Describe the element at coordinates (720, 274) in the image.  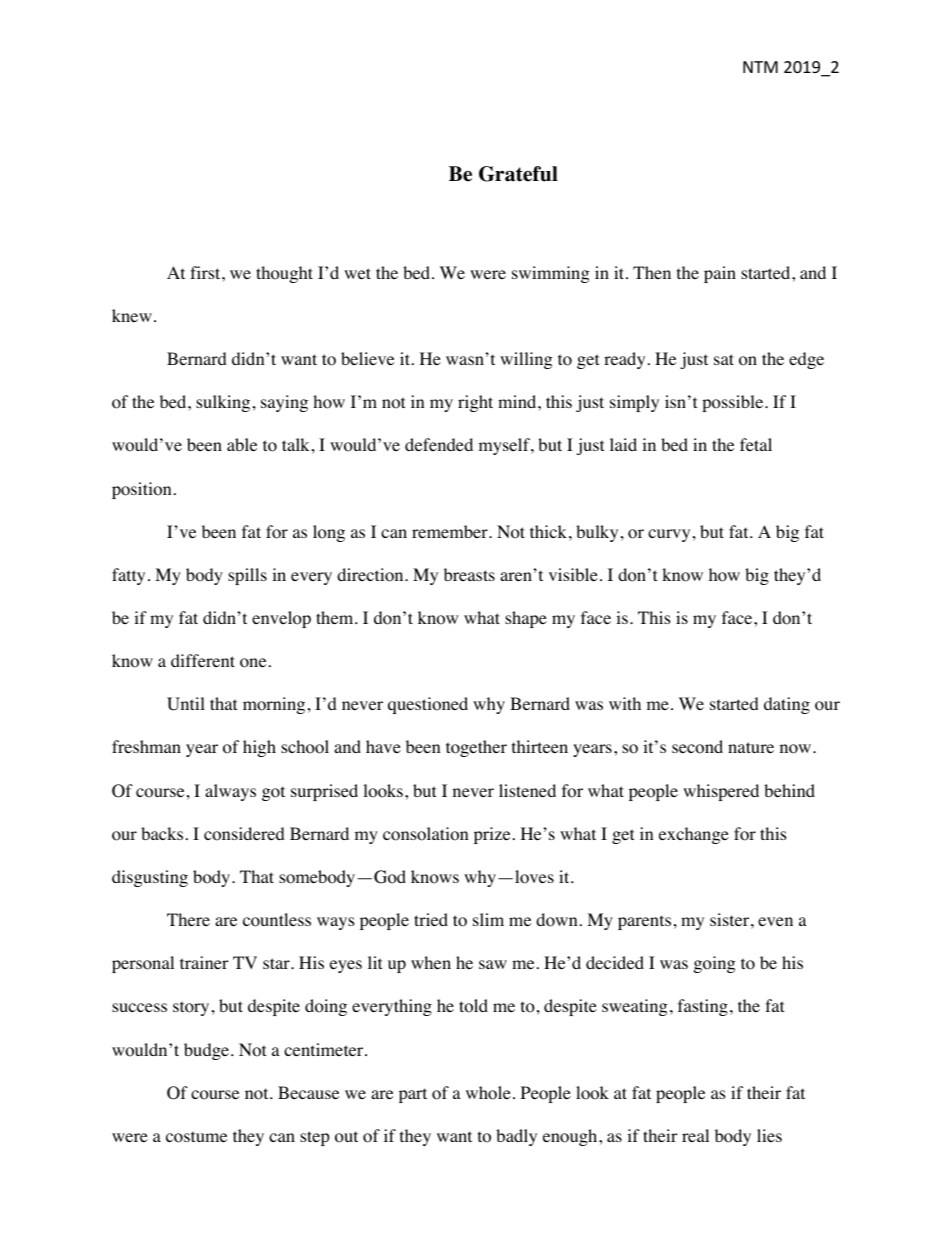
I see `pain` at that location.
